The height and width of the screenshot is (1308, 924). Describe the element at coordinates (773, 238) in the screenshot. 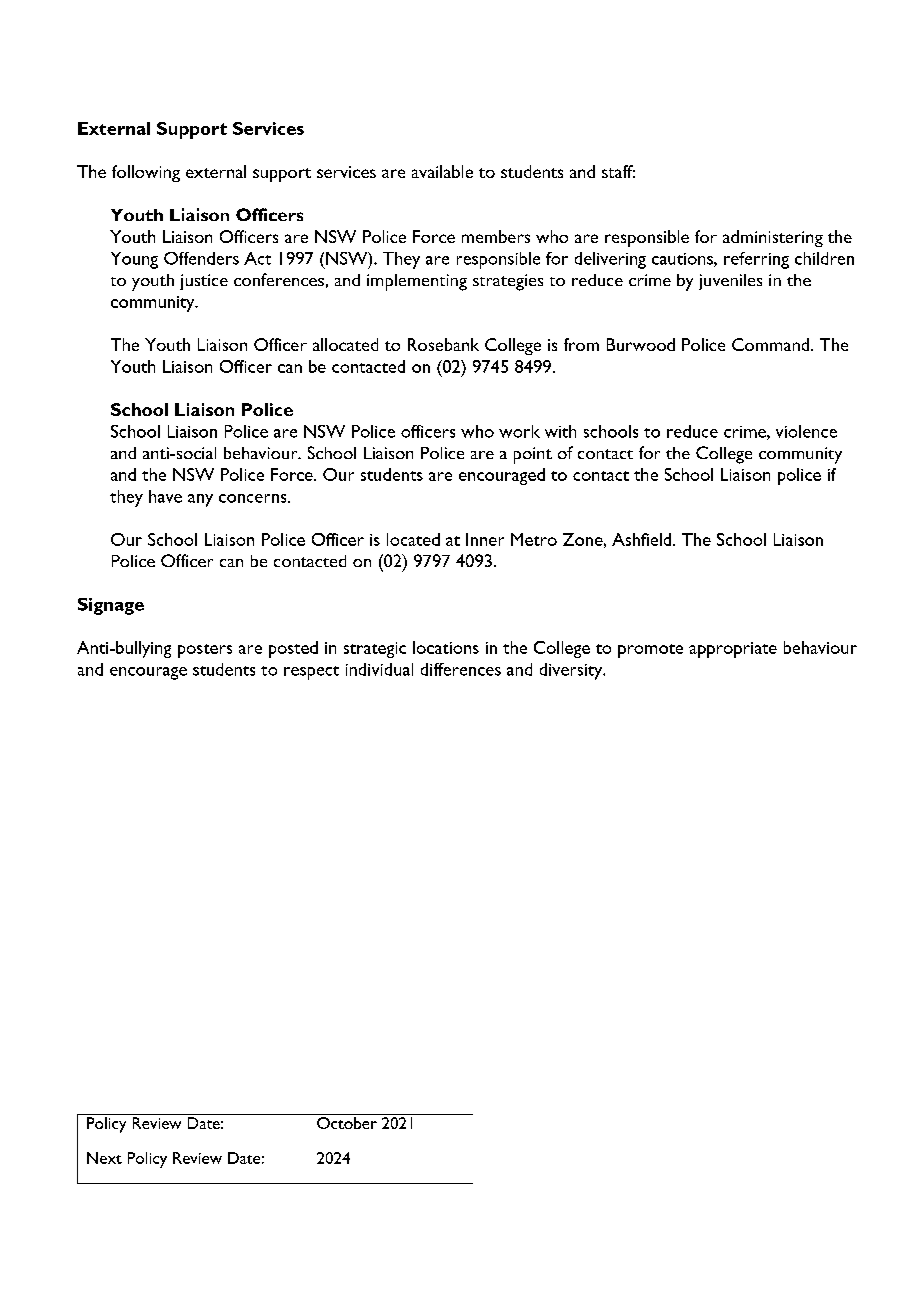

I see `administering` at that location.
